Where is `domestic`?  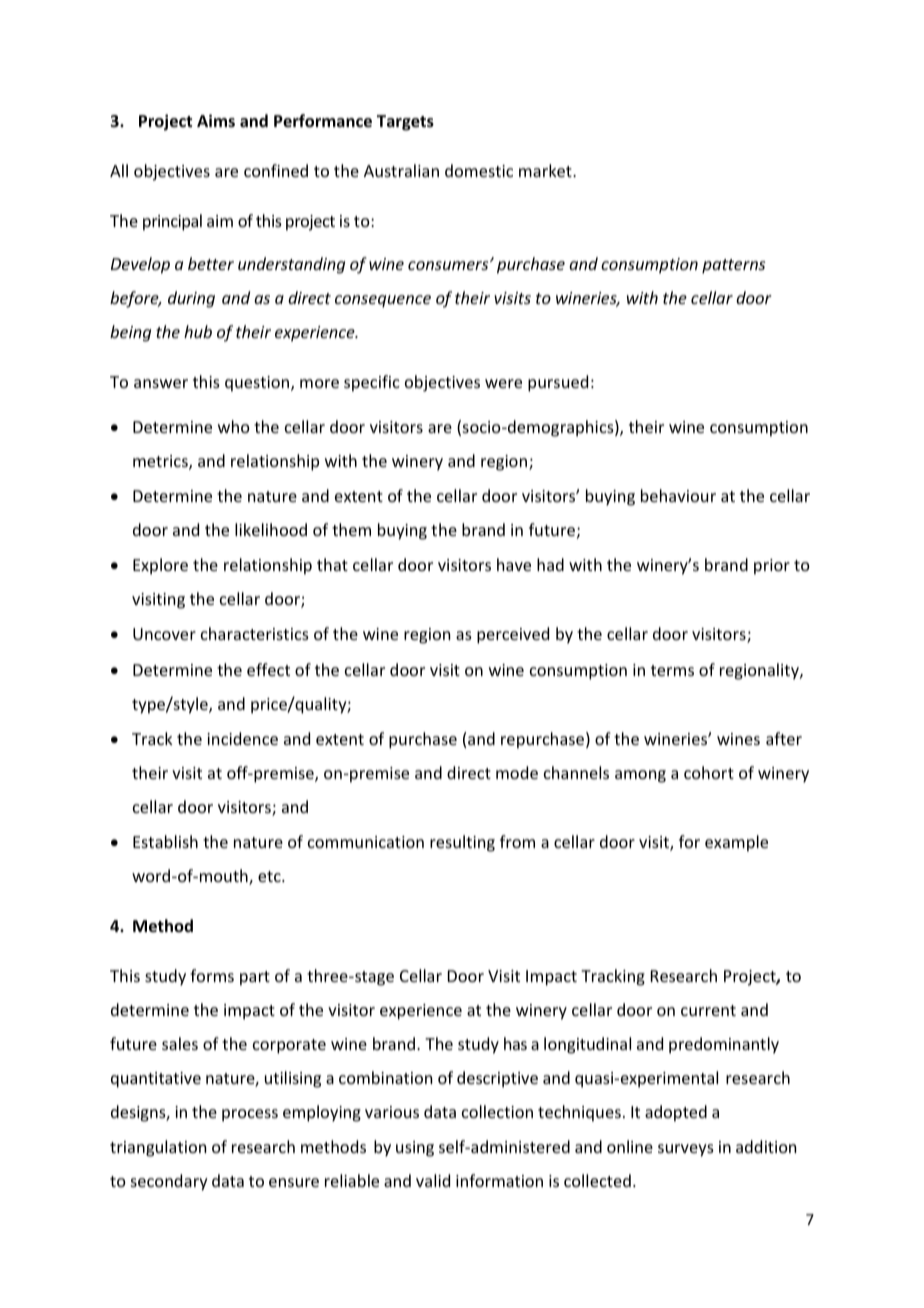 domestic is located at coordinates (479, 170).
